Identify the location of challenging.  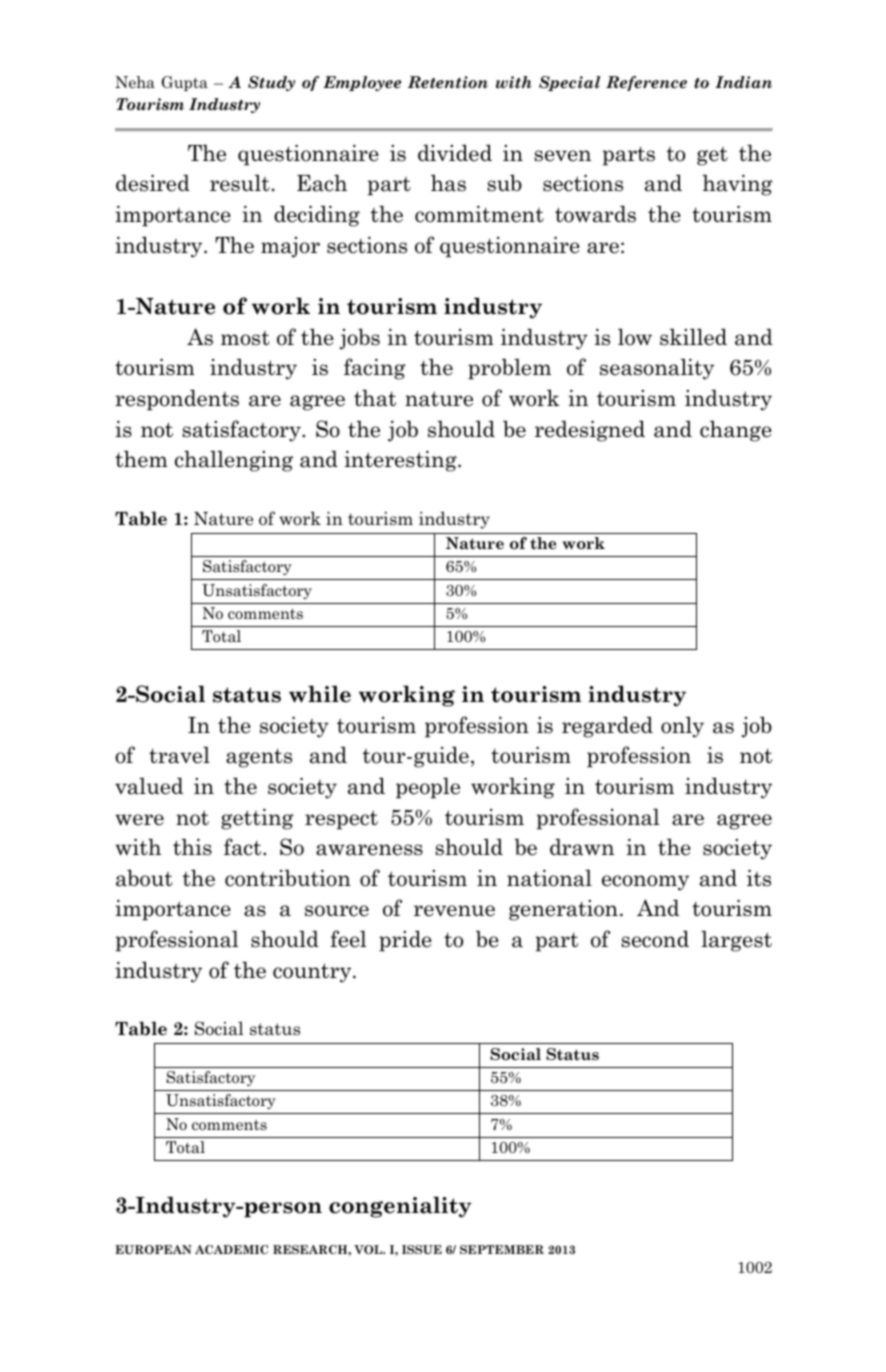
(234, 461).
